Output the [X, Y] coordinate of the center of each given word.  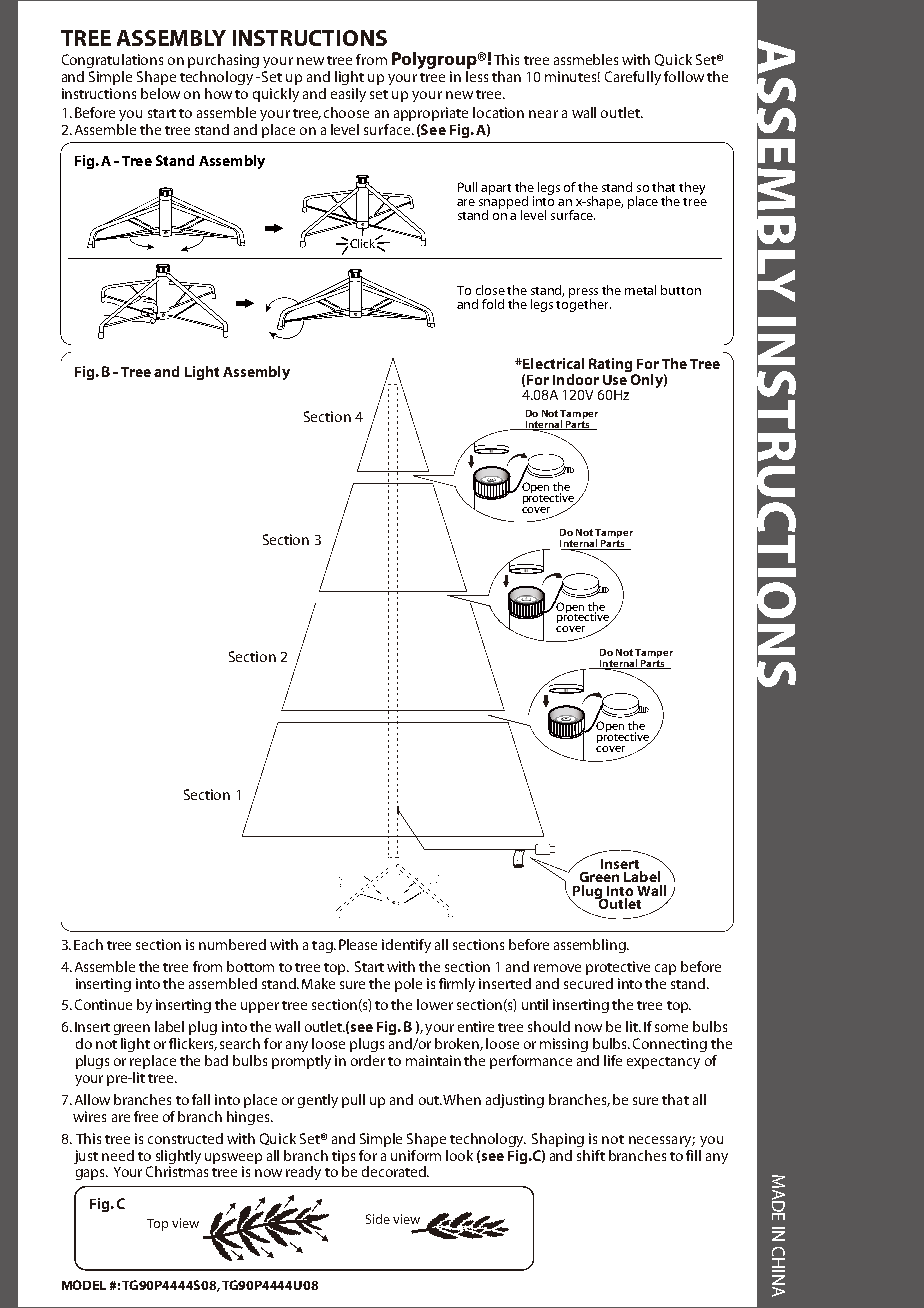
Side [378, 1219]
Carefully [633, 78]
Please [358, 944]
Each [88, 944]
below [160, 93]
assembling [591, 946]
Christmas [177, 1170]
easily [348, 95]
